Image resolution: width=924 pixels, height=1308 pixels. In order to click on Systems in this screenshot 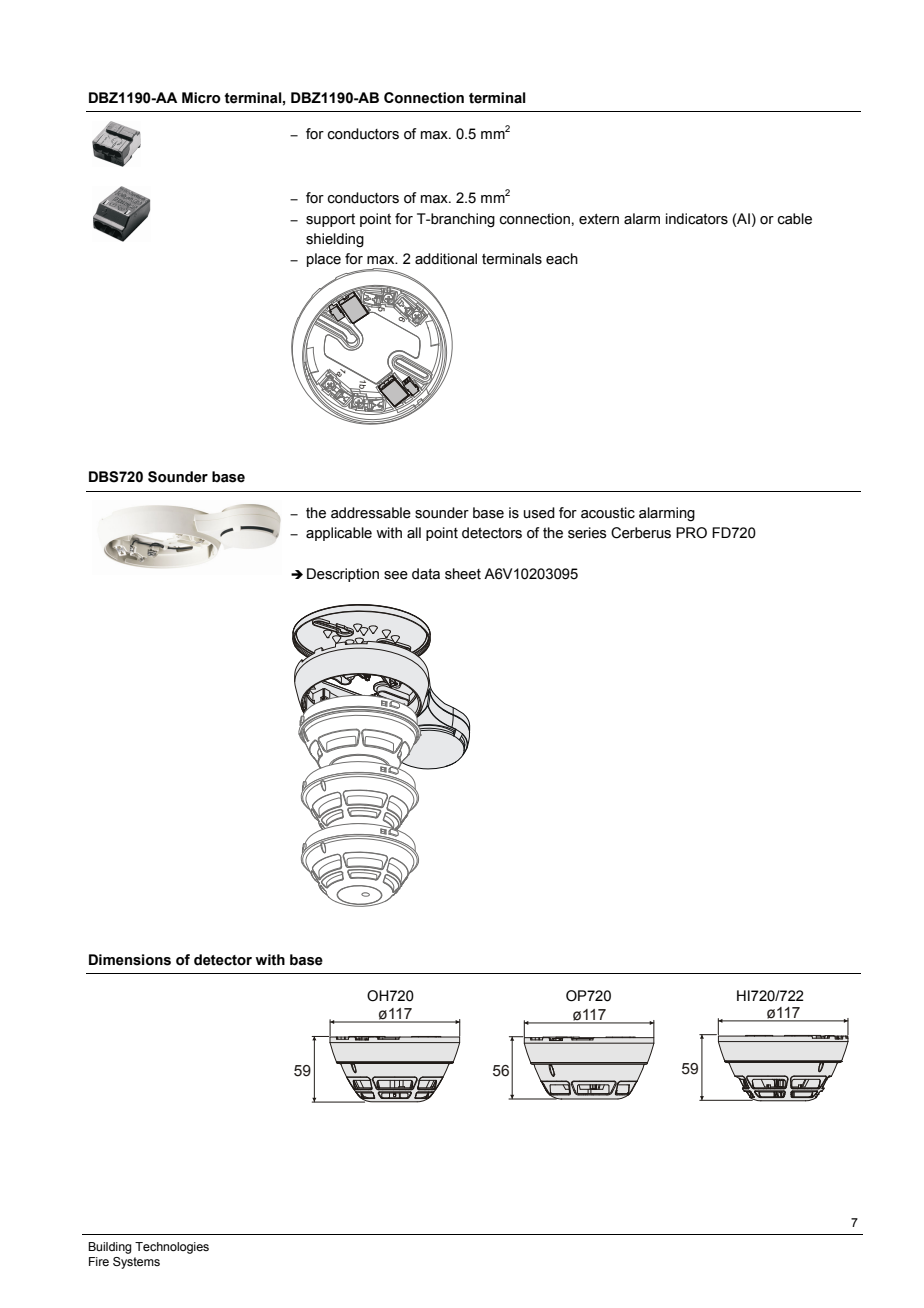, I will do `click(136, 1263)`.
